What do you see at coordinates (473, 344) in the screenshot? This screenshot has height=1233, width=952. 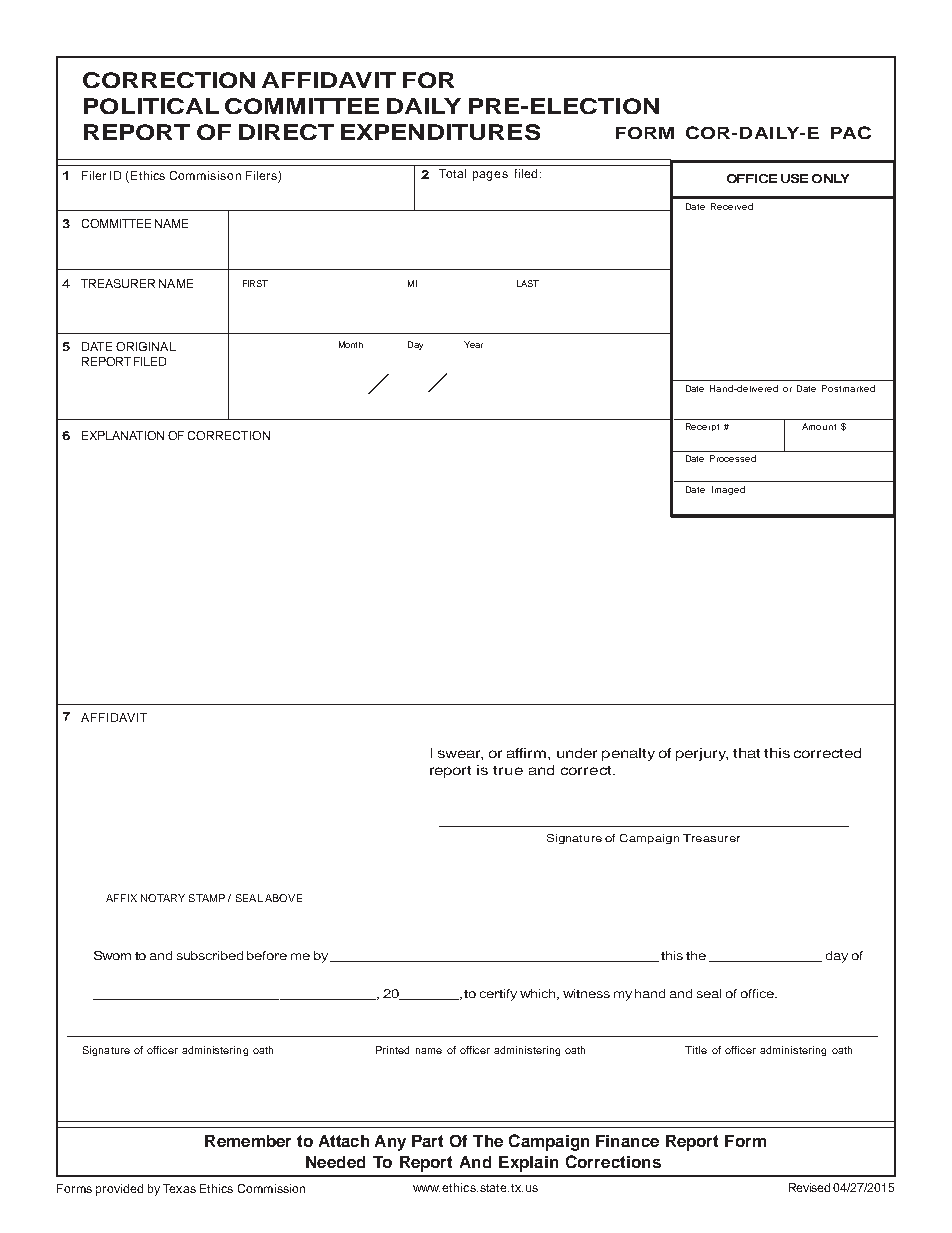 I see `Year` at bounding box center [473, 344].
